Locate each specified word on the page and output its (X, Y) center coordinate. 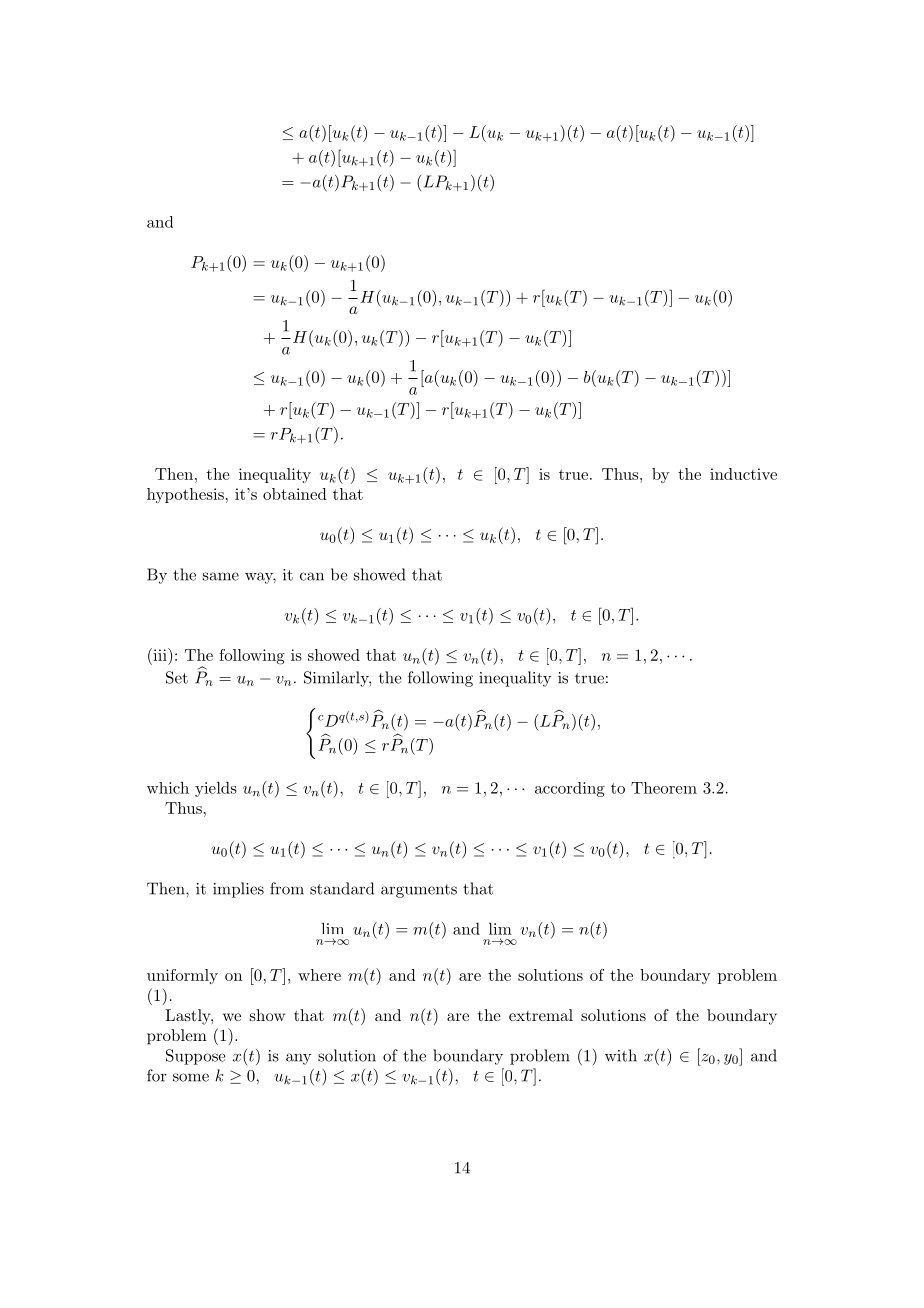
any (298, 1059)
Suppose (196, 1057)
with (621, 1055)
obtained (295, 494)
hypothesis (185, 495)
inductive (743, 474)
